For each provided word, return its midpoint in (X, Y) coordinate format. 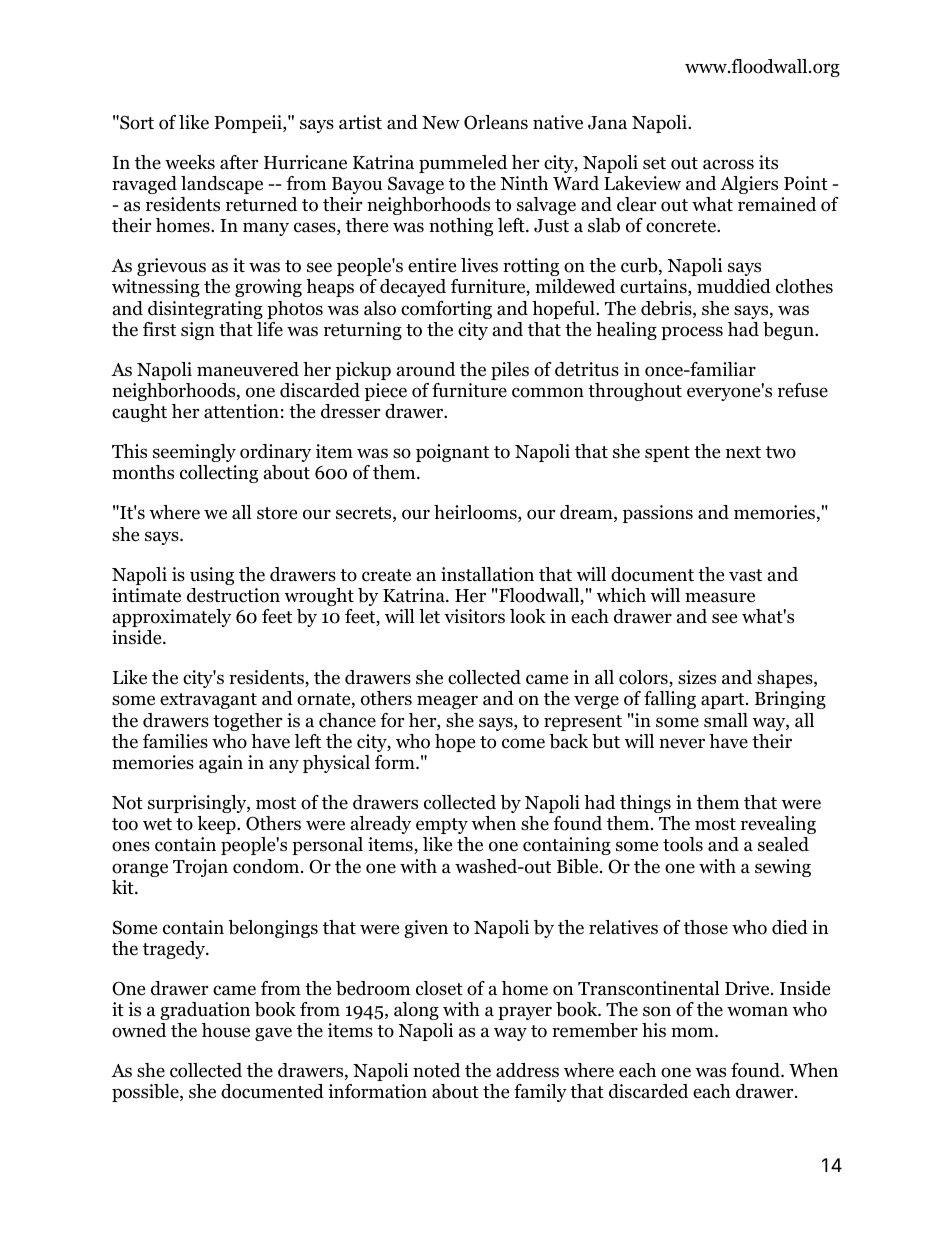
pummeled (463, 164)
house (226, 1030)
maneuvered (248, 369)
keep (217, 825)
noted (436, 1070)
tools (683, 844)
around (426, 369)
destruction (233, 595)
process (692, 333)
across (728, 164)
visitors (474, 616)
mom (693, 1032)
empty (442, 826)
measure (720, 597)
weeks (190, 162)
